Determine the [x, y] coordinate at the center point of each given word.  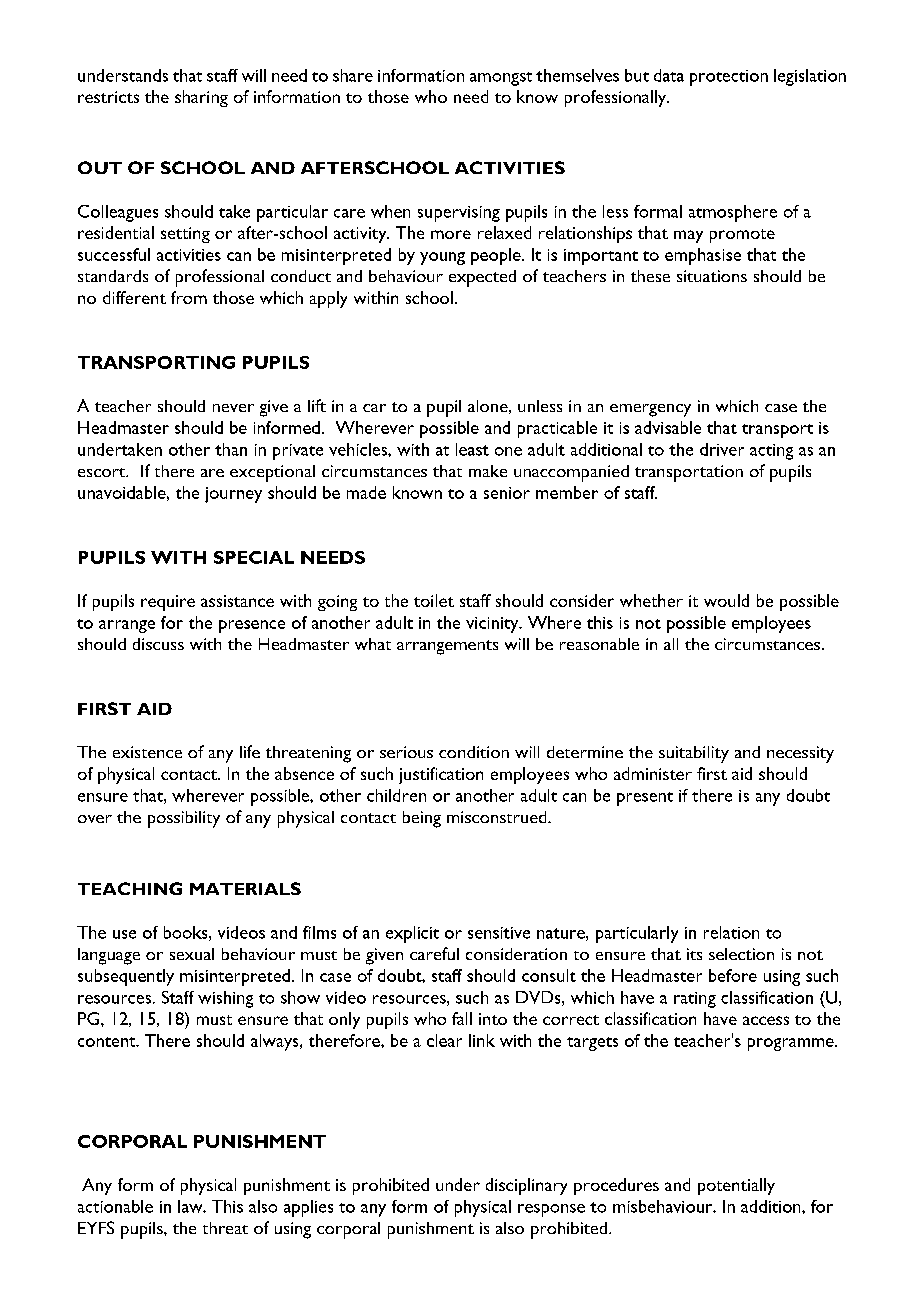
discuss [158, 644]
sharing [201, 98]
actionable [115, 1206]
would [726, 600]
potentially [736, 1186]
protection [729, 78]
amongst [501, 79]
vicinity [493, 625]
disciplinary [526, 1186]
